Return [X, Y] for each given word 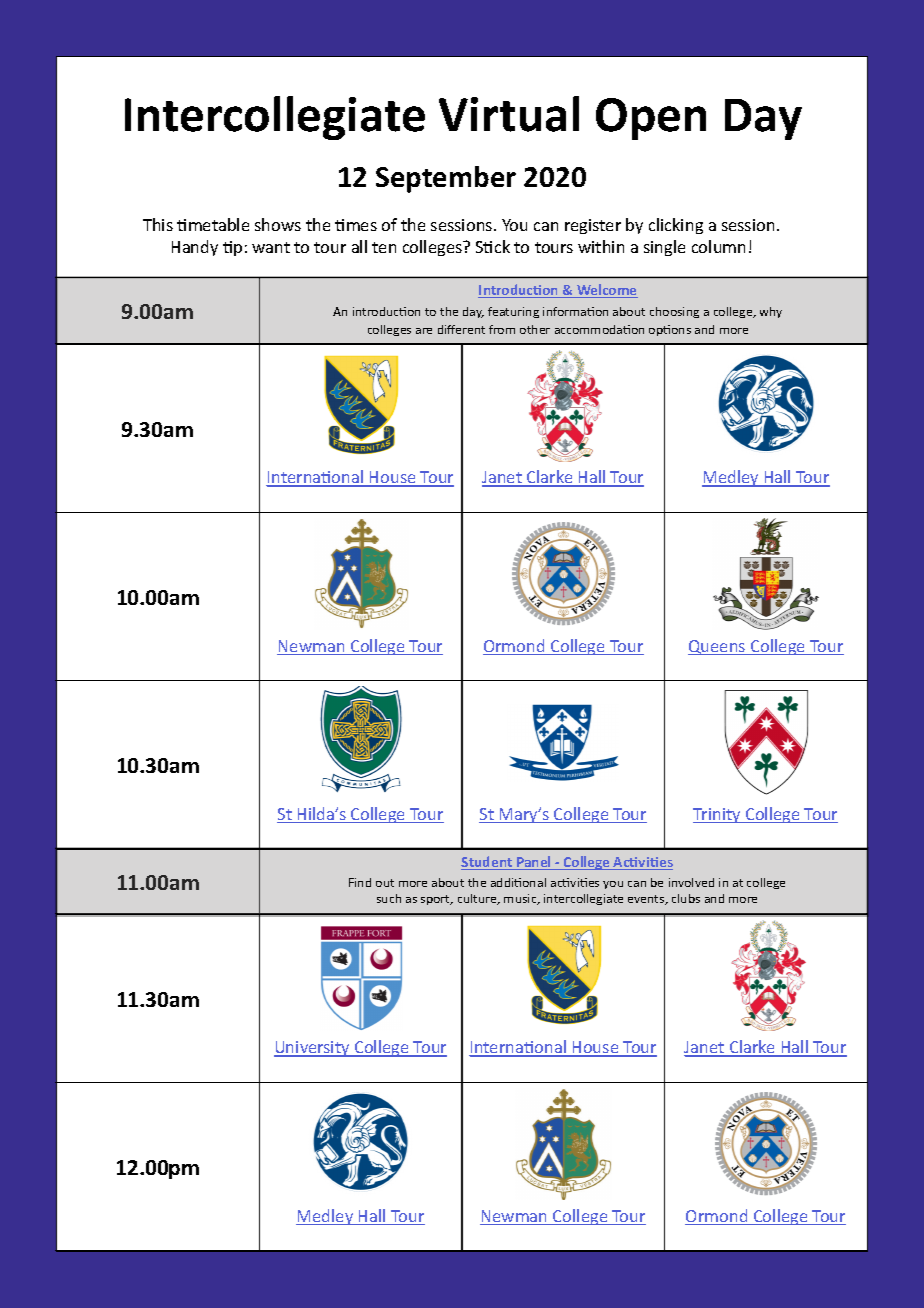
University [313, 1049]
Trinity [718, 815]
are [424, 331]
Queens [718, 647]
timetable [213, 224]
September [446, 179]
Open [651, 119]
